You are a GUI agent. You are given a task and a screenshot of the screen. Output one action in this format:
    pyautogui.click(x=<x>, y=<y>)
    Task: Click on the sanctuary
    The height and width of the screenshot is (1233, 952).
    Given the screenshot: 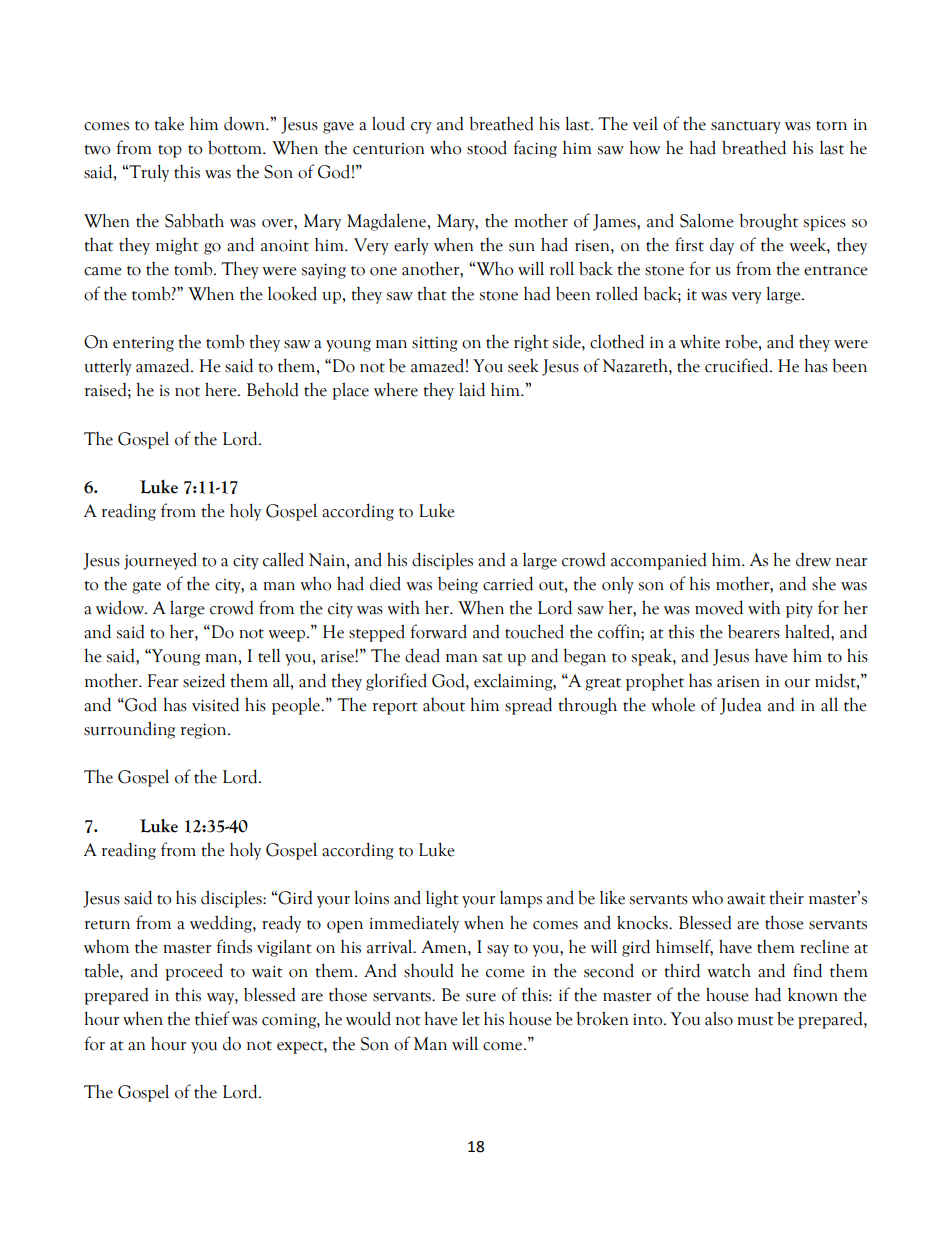 What is the action you would take?
    pyautogui.click(x=746, y=127)
